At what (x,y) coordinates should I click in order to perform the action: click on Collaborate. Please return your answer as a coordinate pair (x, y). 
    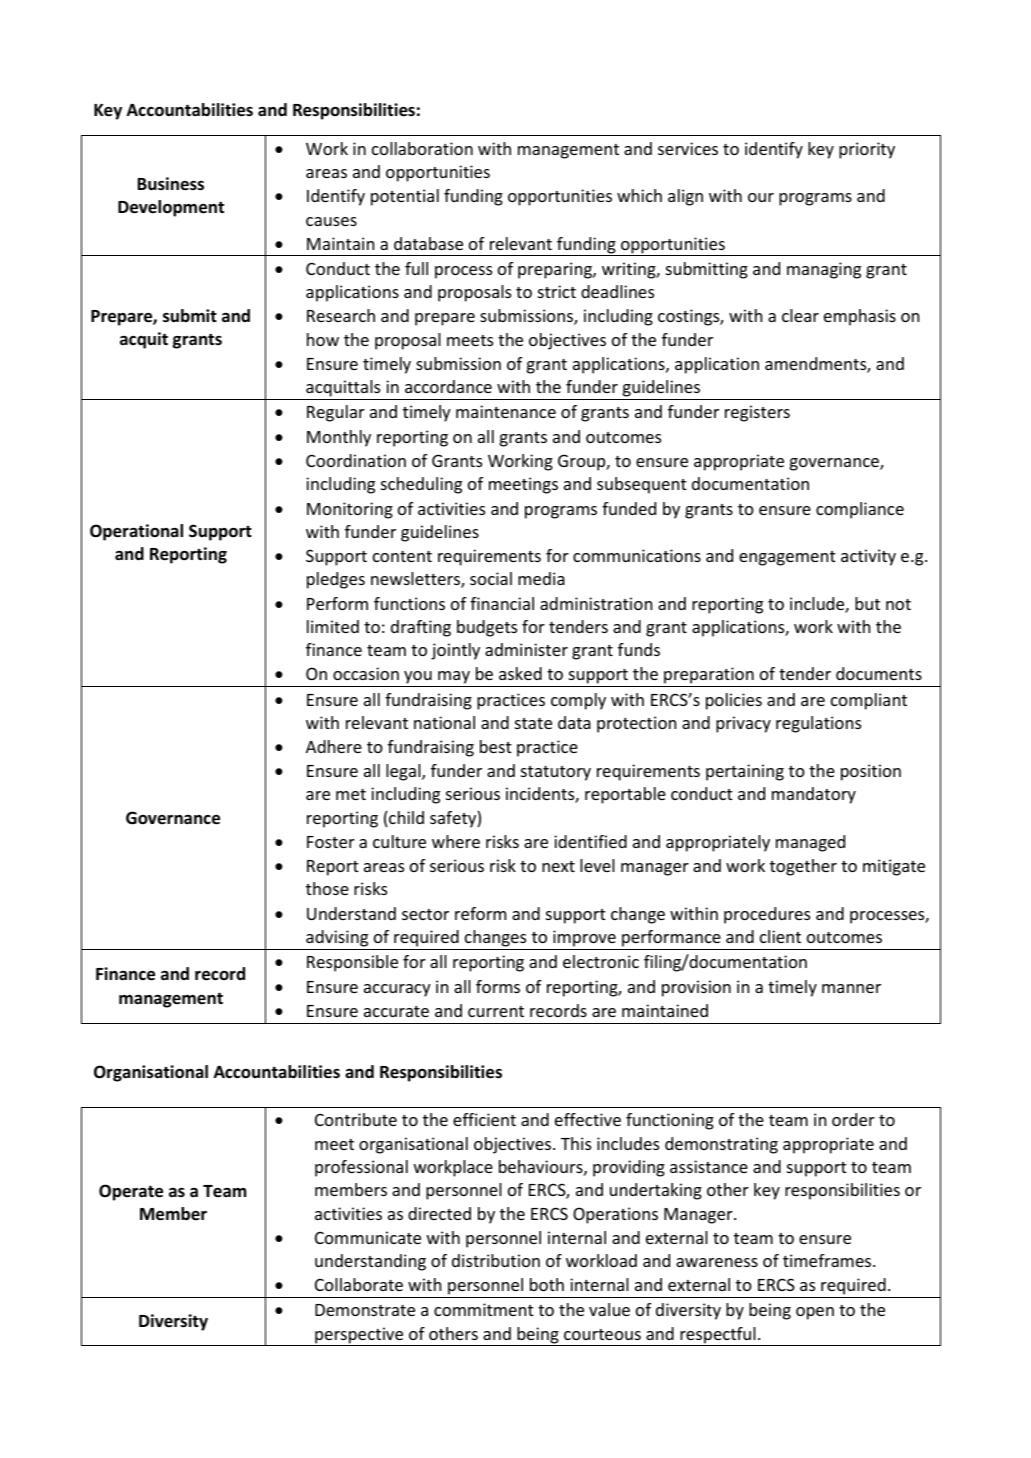
    Looking at the image, I should click on (359, 1284).
